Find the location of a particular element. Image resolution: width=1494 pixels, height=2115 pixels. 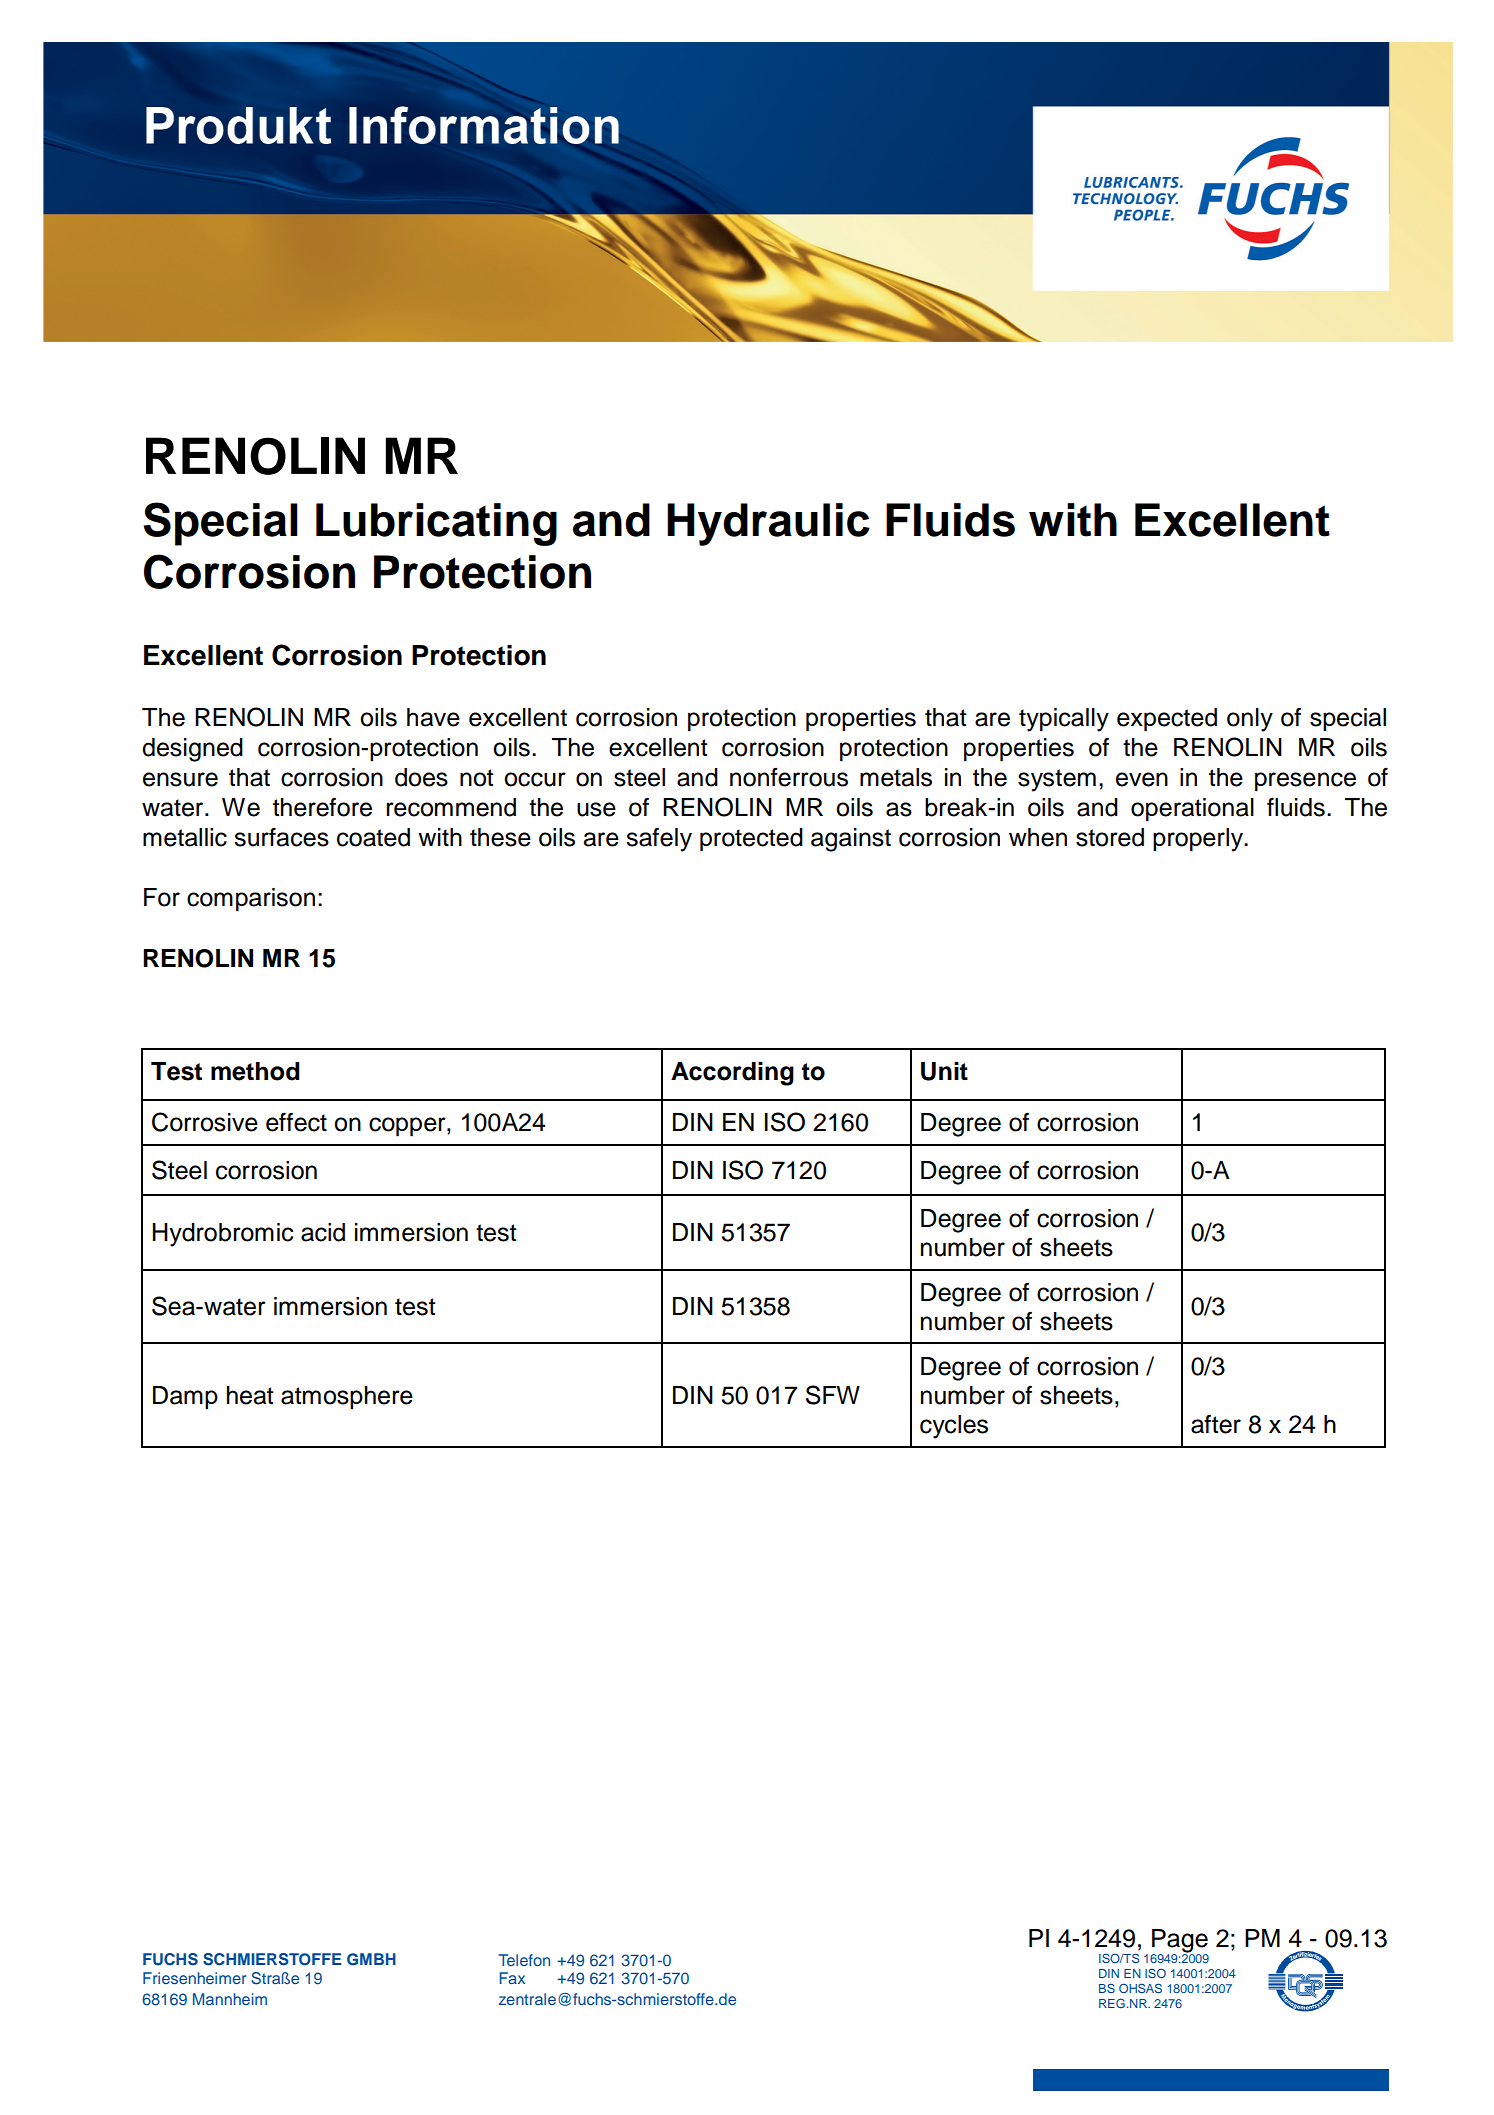

atmosphere is located at coordinates (347, 1397).
